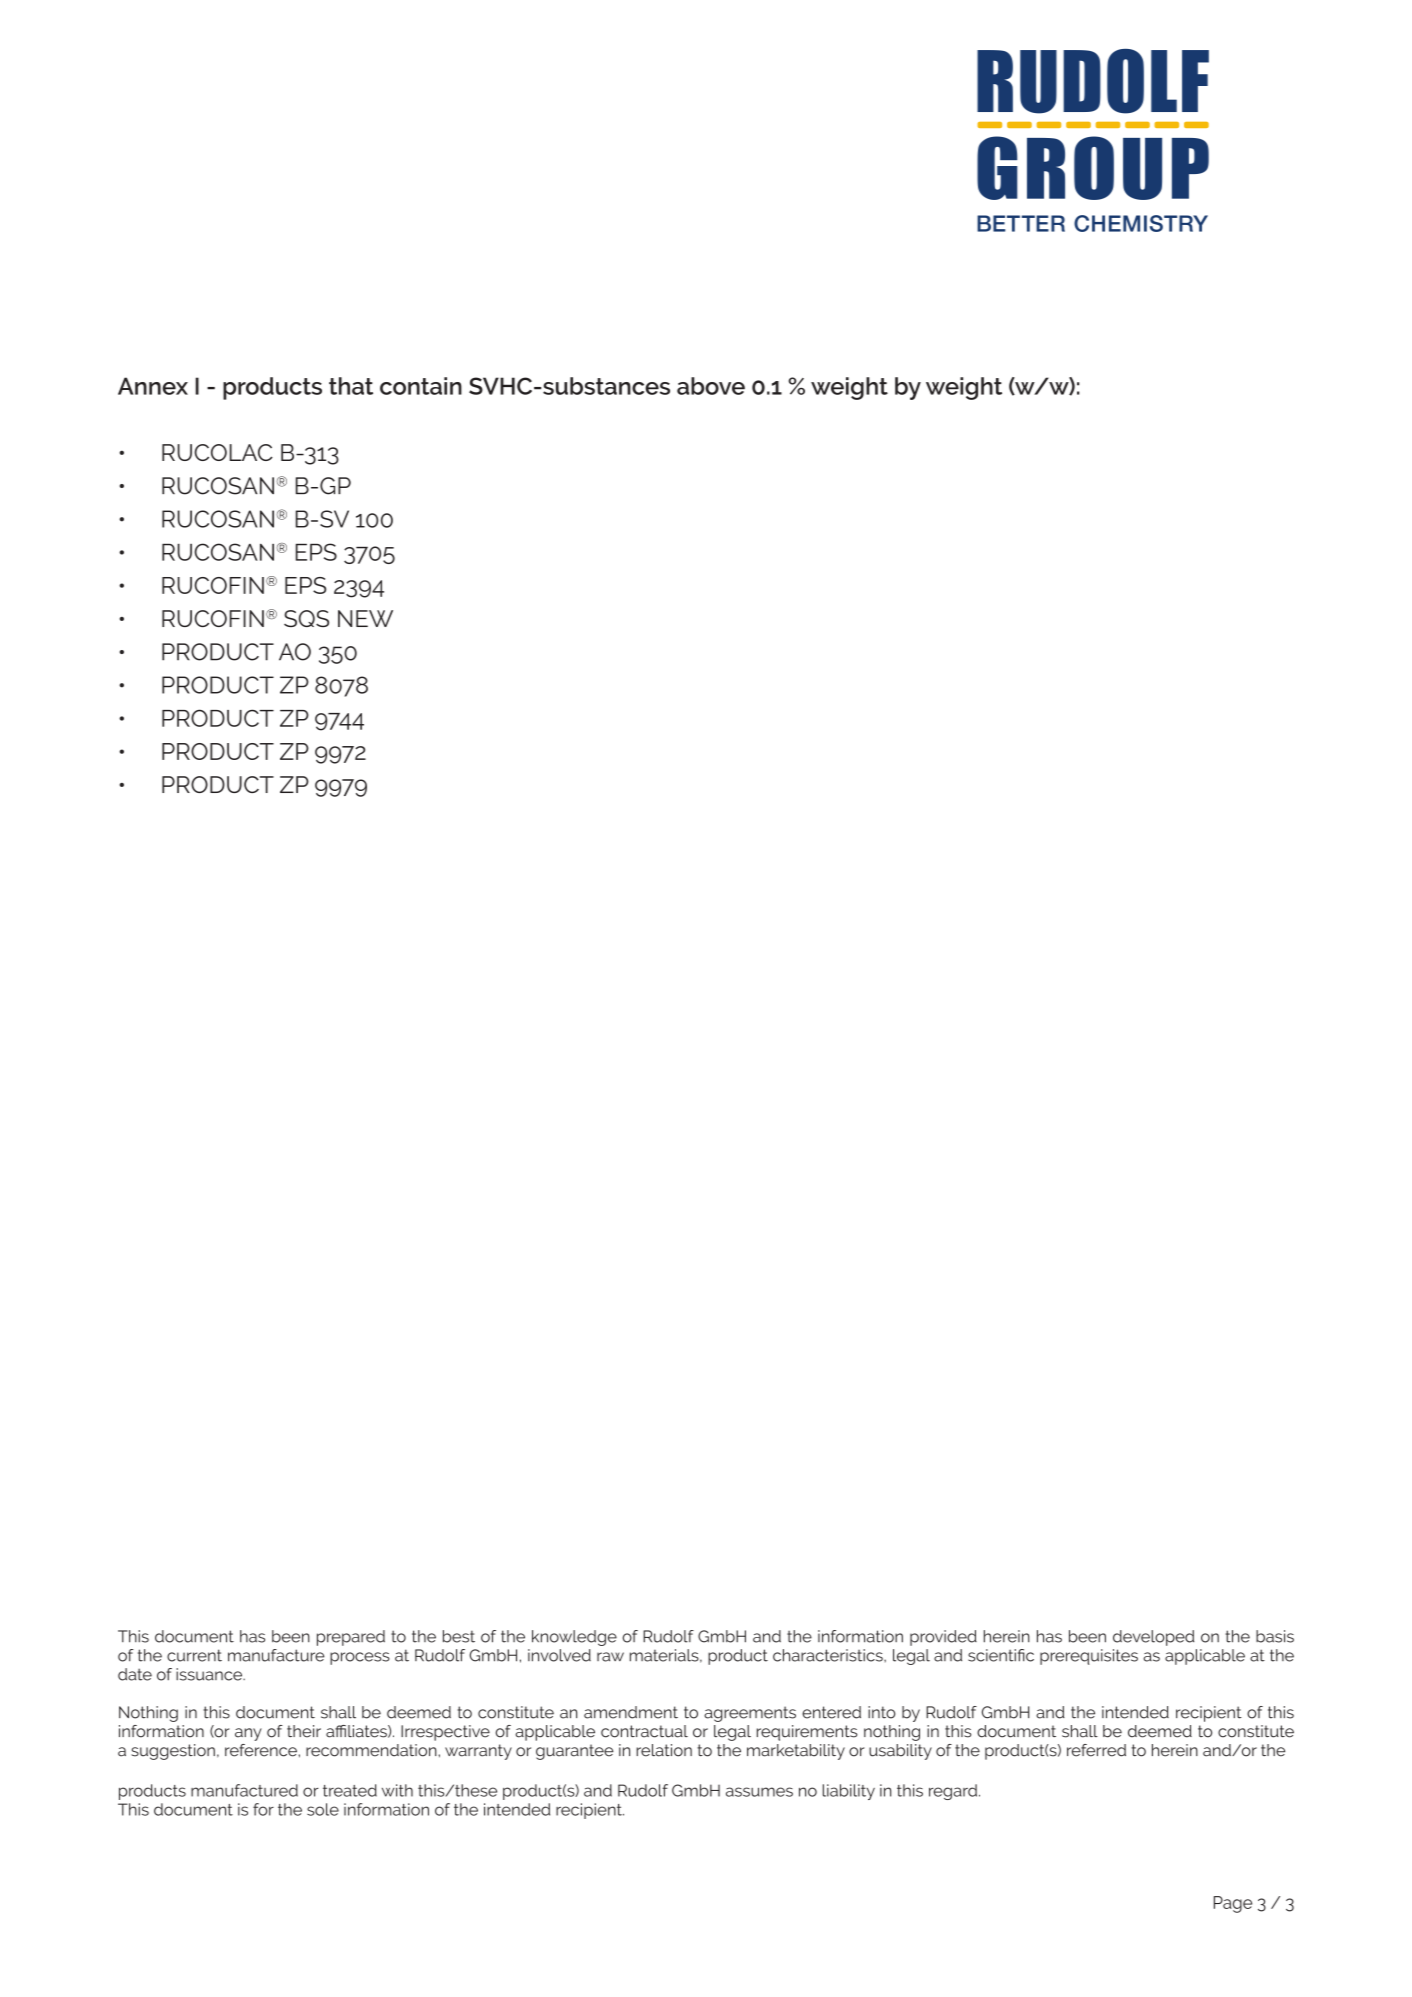 The image size is (1412, 1997). Describe the element at coordinates (759, 1792) in the screenshot. I see `assumes` at that location.
